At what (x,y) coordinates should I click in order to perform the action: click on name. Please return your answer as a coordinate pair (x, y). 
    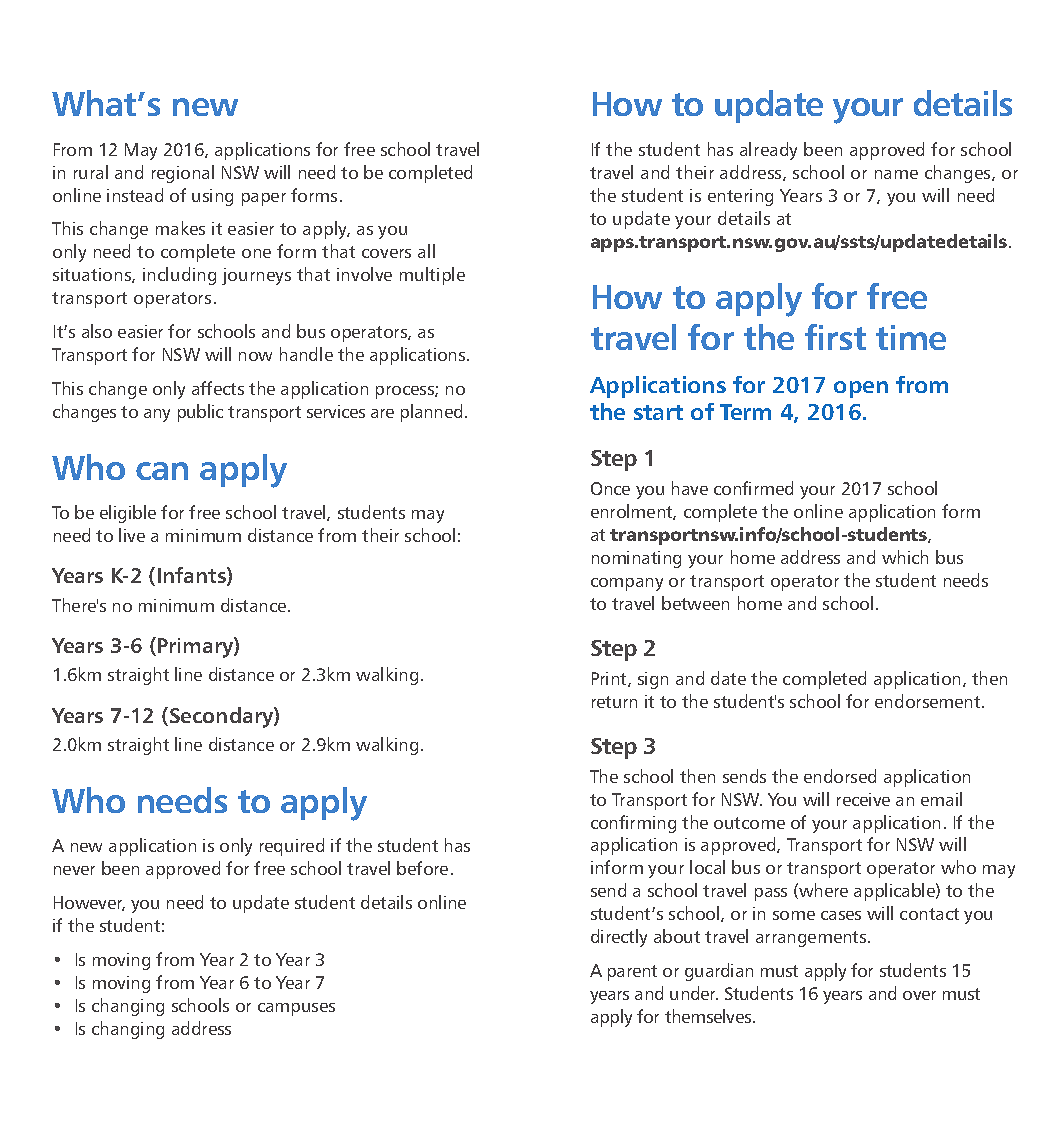
    Looking at the image, I should click on (896, 174).
